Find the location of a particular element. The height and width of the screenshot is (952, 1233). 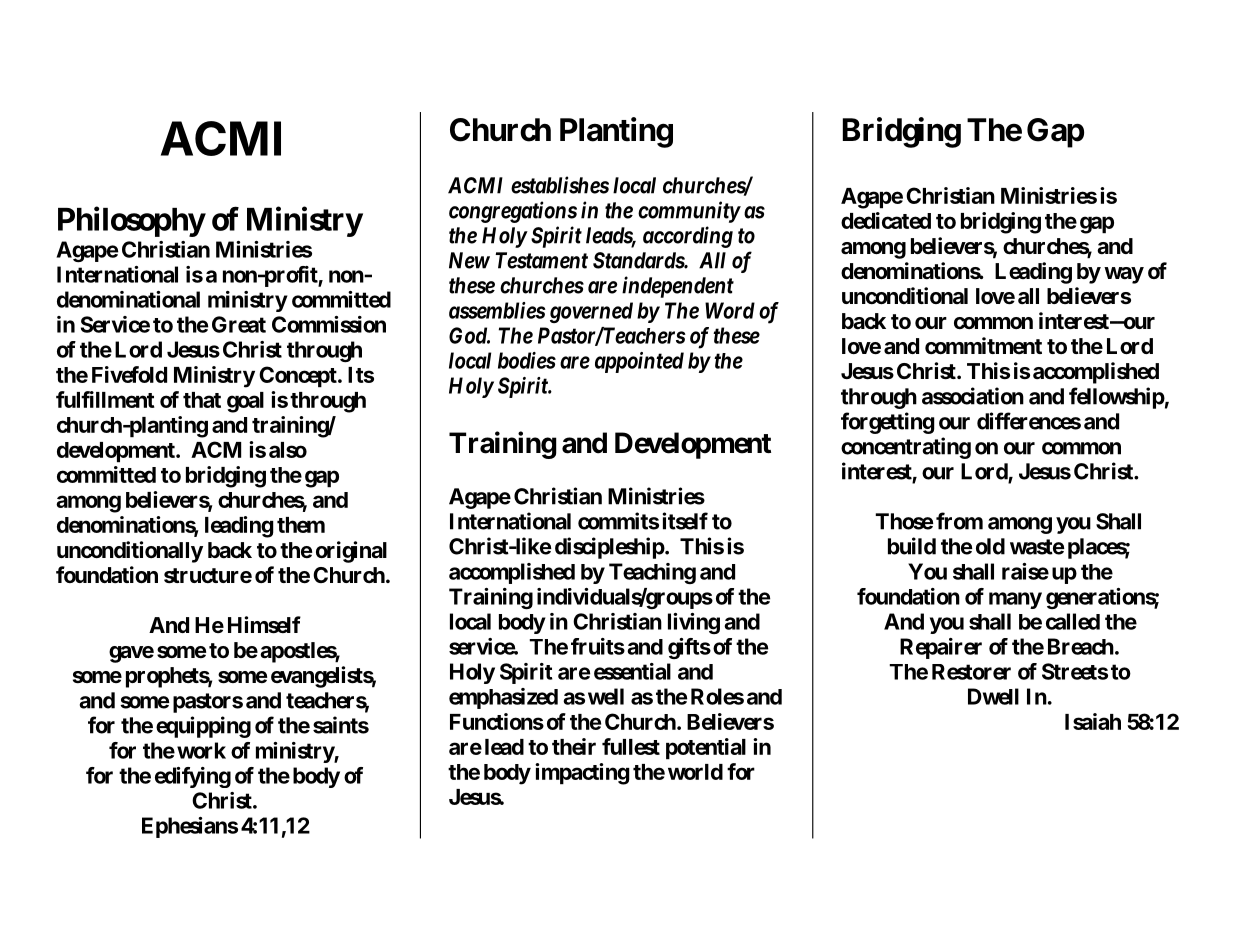

Himself is located at coordinates (264, 625).
